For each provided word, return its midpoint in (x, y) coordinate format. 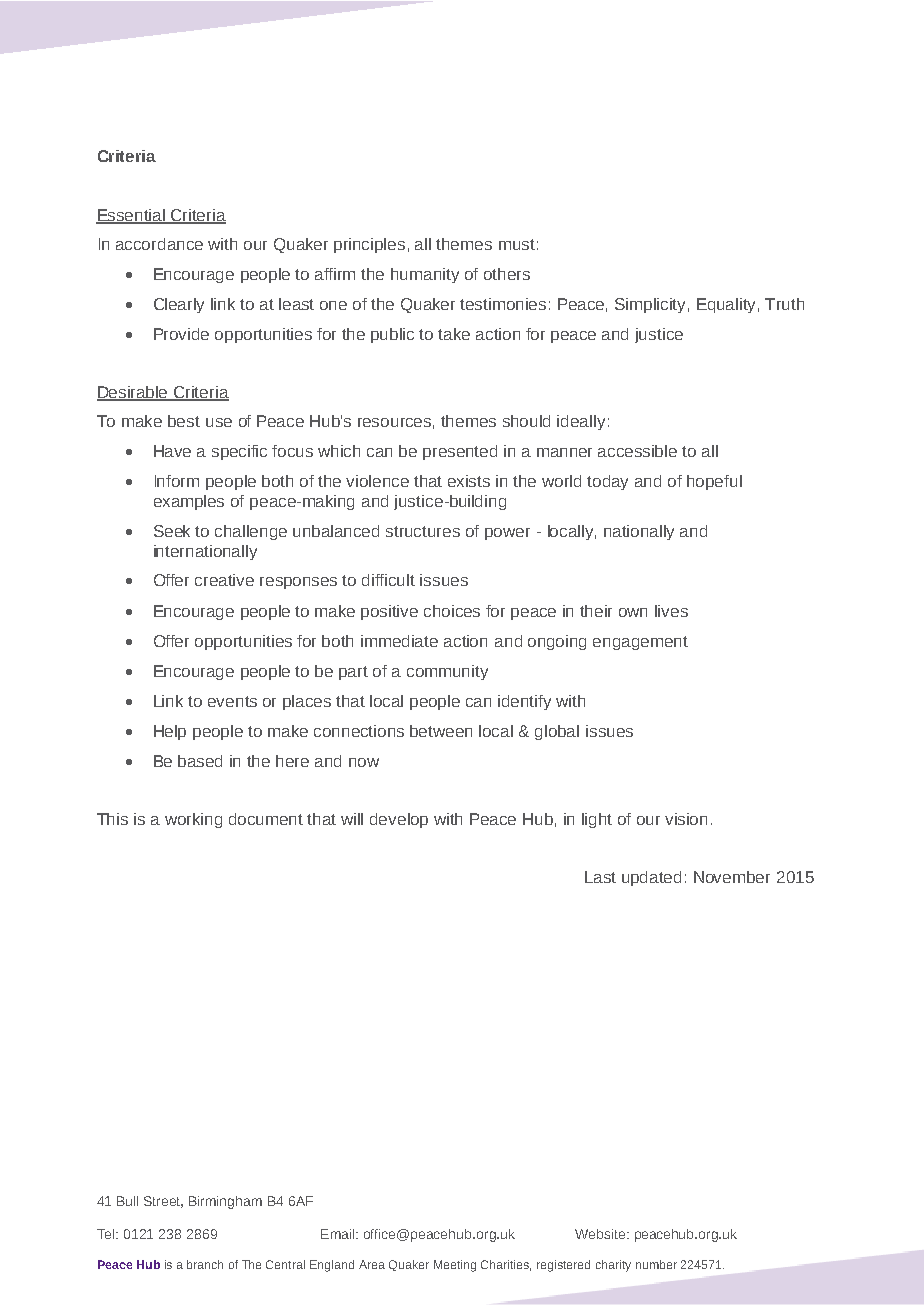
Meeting (455, 1266)
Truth (784, 304)
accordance (159, 244)
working (193, 820)
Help (170, 732)
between (441, 731)
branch (205, 1264)
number (656, 1264)
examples (189, 502)
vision (686, 819)
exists (469, 481)
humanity (425, 275)
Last (600, 877)
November (732, 877)
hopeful (714, 482)
